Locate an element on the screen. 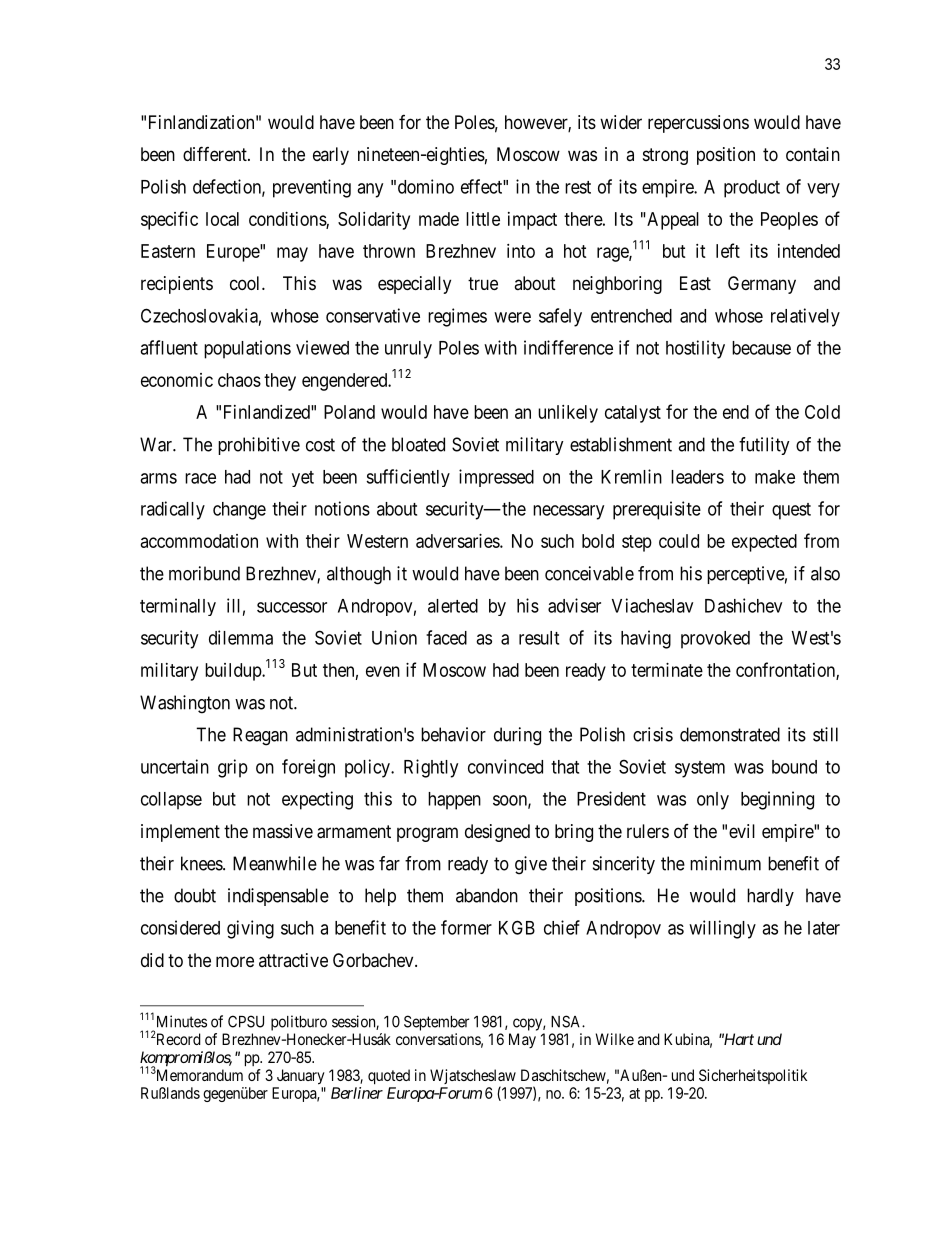 The image size is (952, 1233). provoked is located at coordinates (715, 640).
